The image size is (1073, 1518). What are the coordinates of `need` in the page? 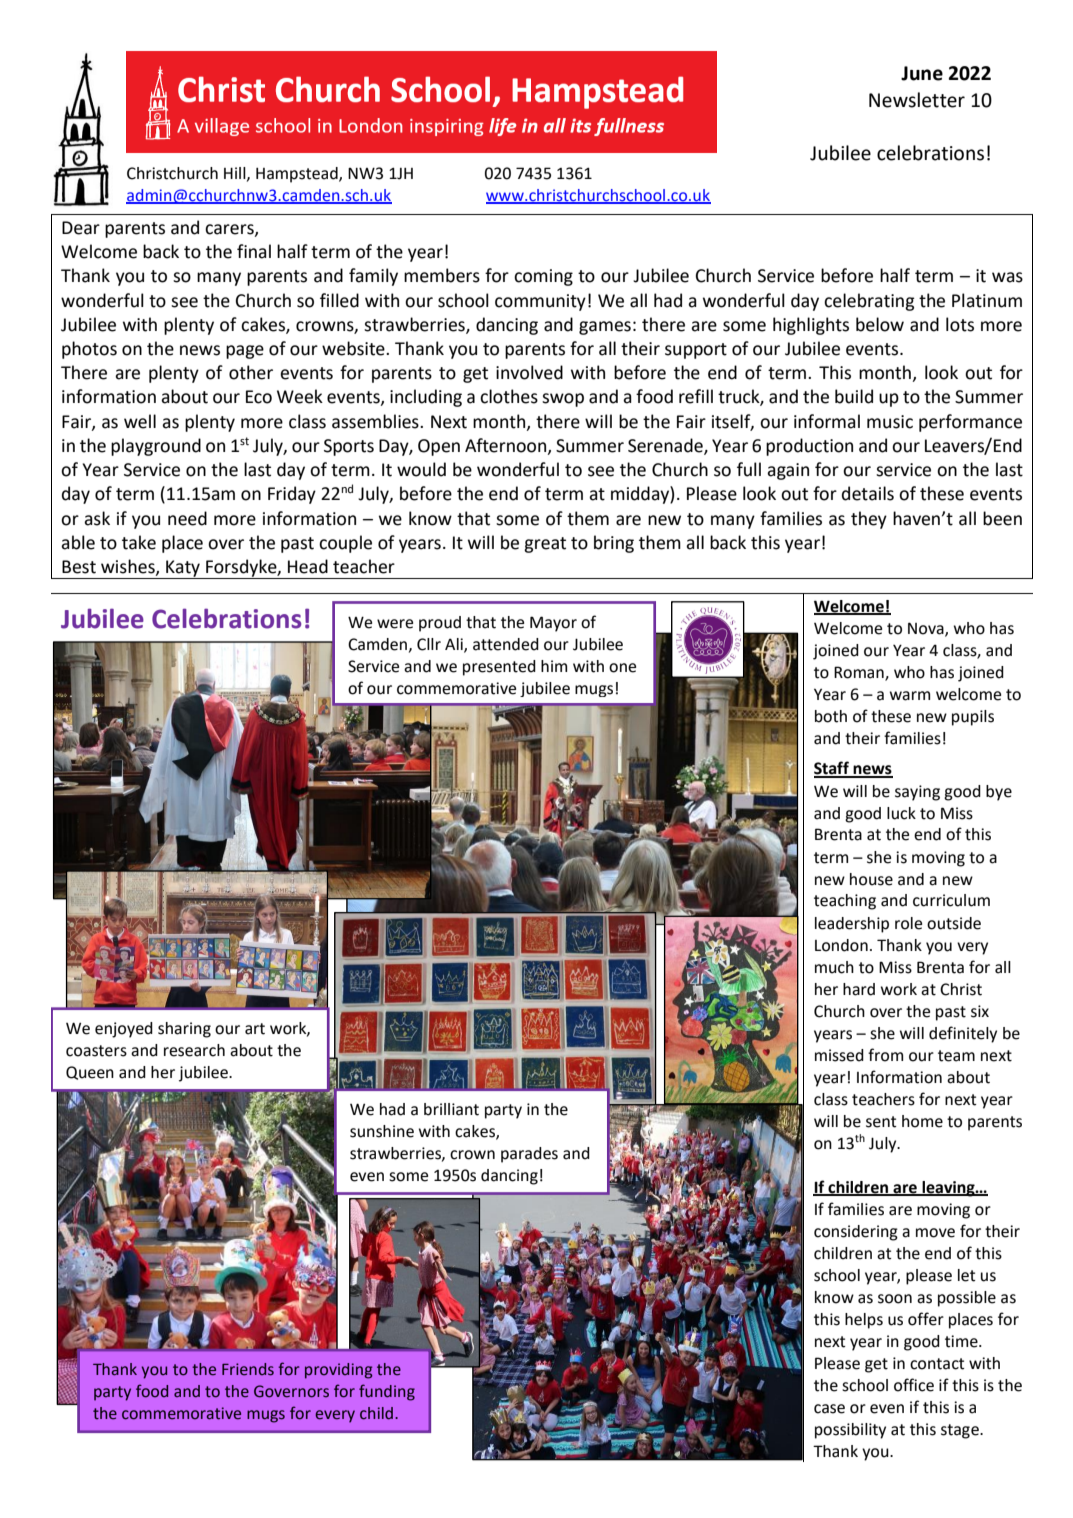 It's located at (187, 518).
